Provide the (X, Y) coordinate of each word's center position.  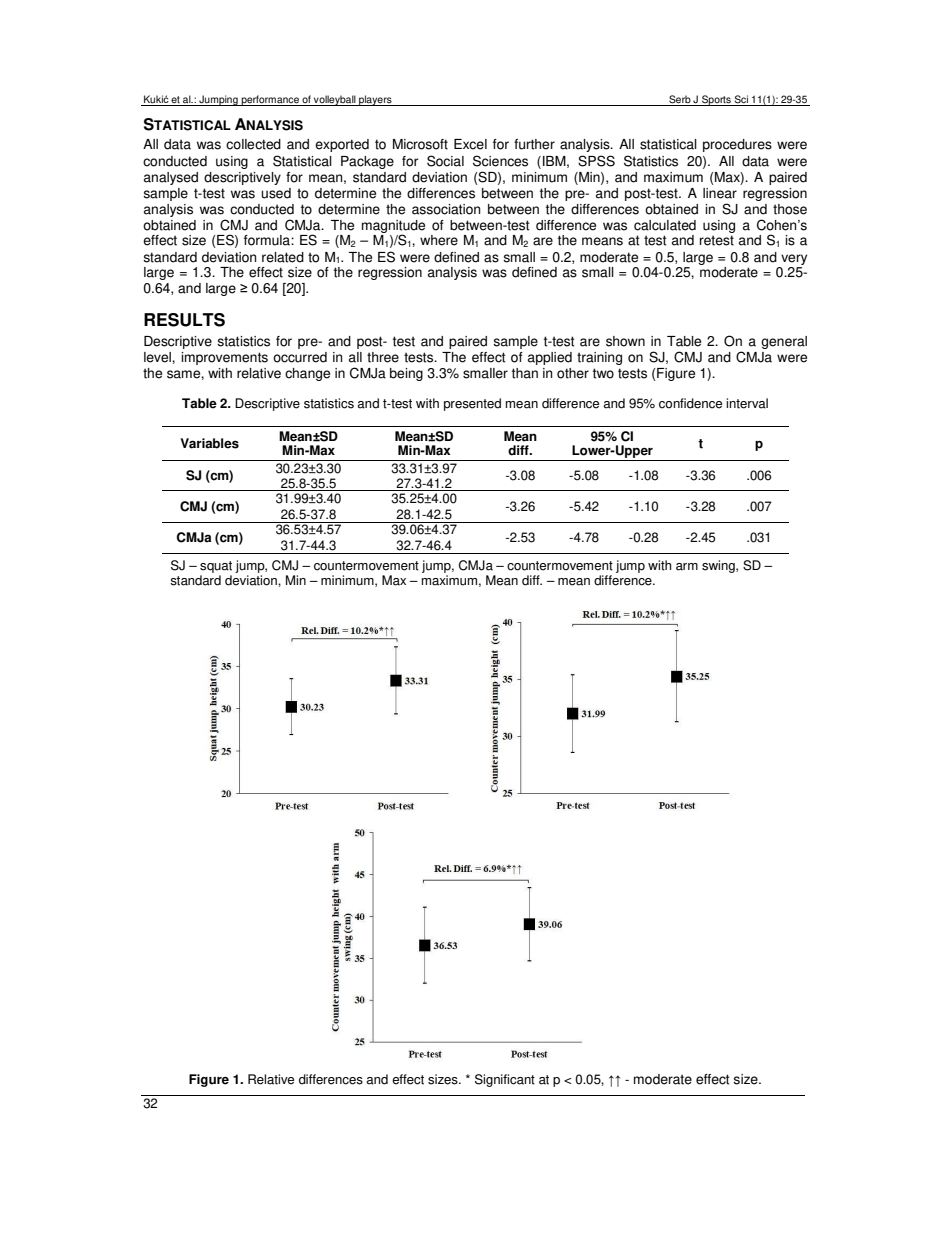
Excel (470, 144)
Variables (209, 443)
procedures (737, 145)
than (525, 373)
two (603, 373)
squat (216, 567)
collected (253, 144)
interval (747, 403)
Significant (505, 1080)
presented (472, 404)
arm (687, 567)
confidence (690, 403)
